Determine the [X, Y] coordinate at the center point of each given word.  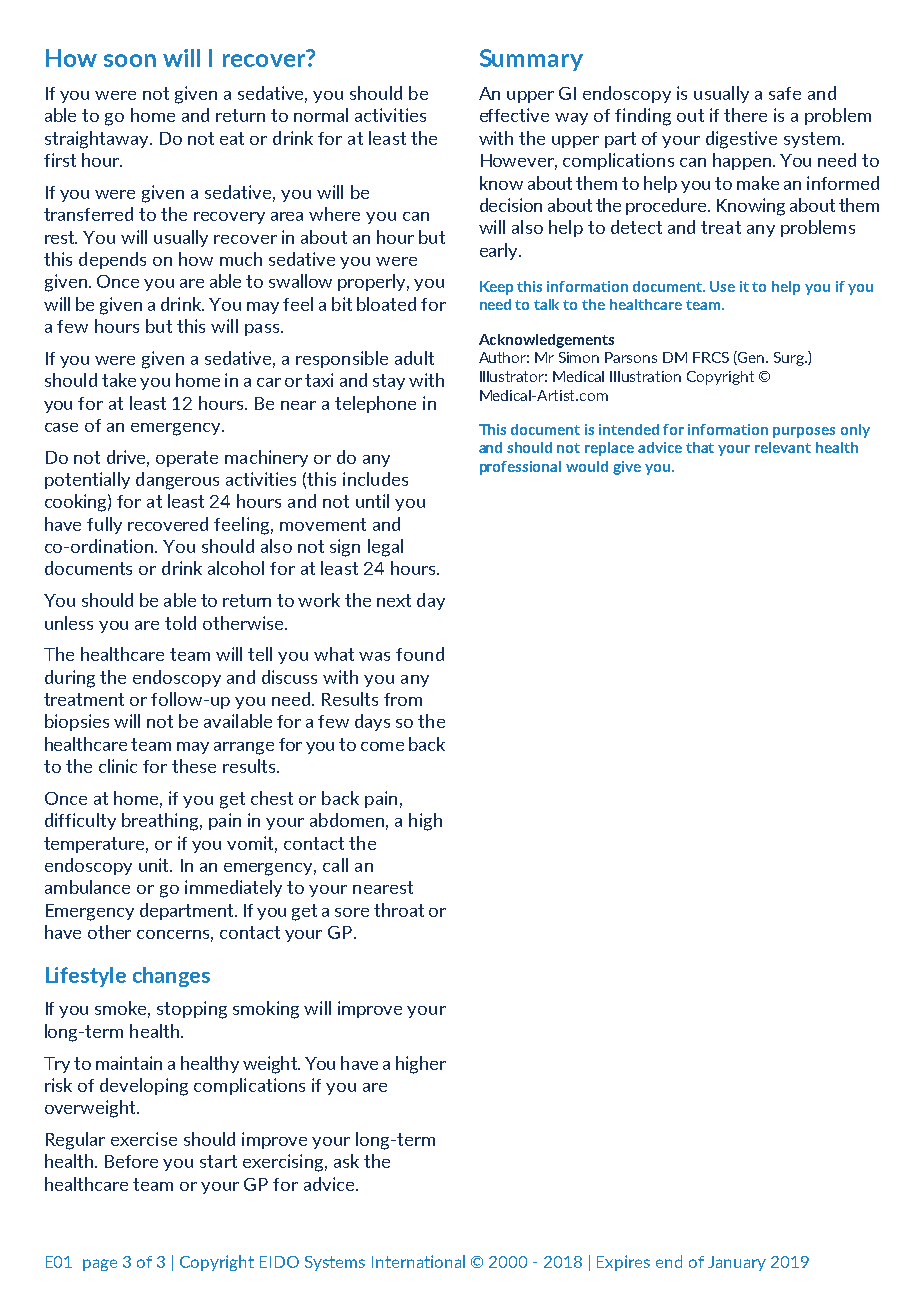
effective [514, 115]
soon [130, 60]
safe [785, 93]
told [180, 623]
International [418, 1261]
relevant [783, 447]
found [420, 654]
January [737, 1263]
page [100, 1265]
